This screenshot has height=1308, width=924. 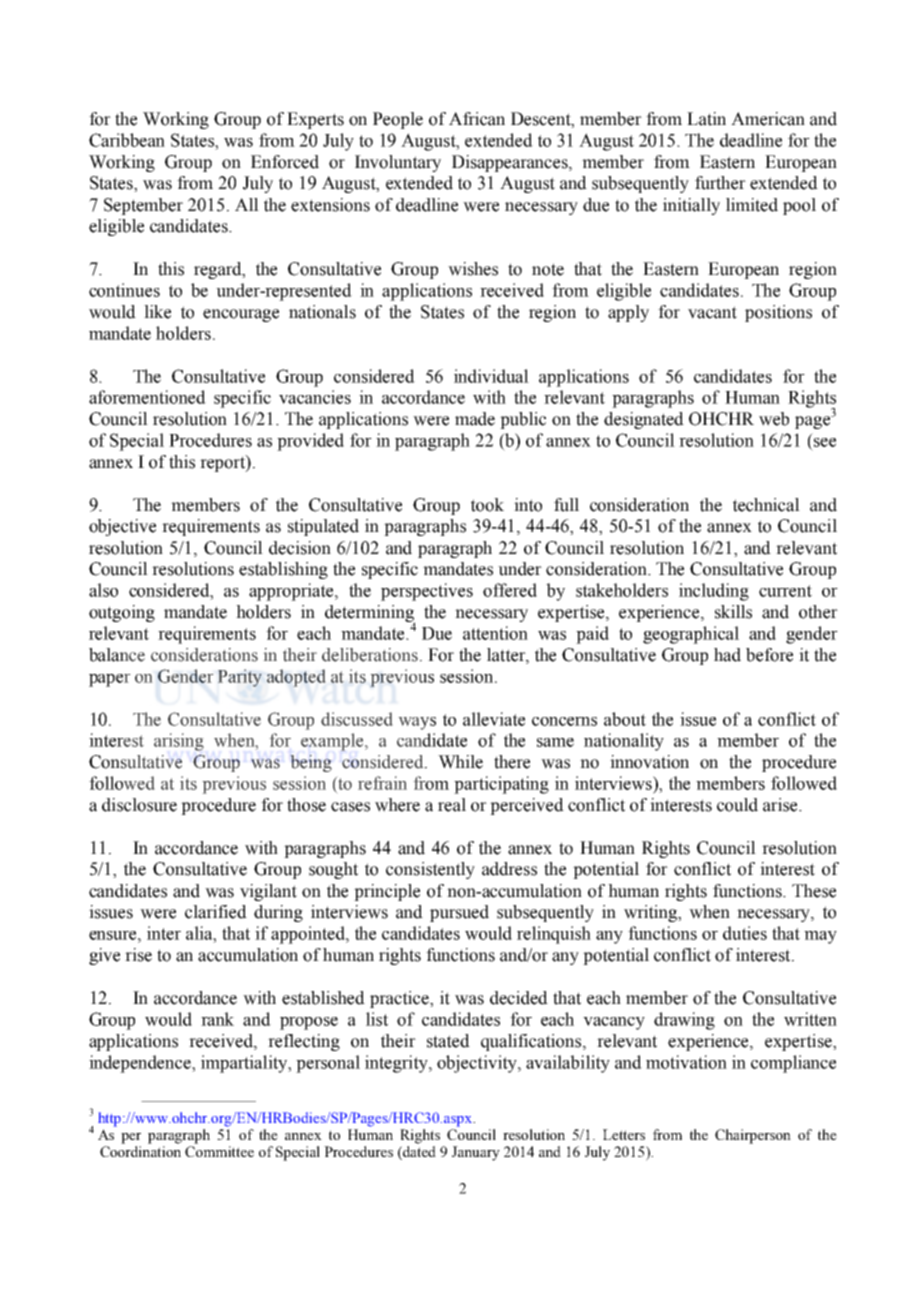 What do you see at coordinates (459, 913) in the screenshot?
I see `pursued` at bounding box center [459, 913].
